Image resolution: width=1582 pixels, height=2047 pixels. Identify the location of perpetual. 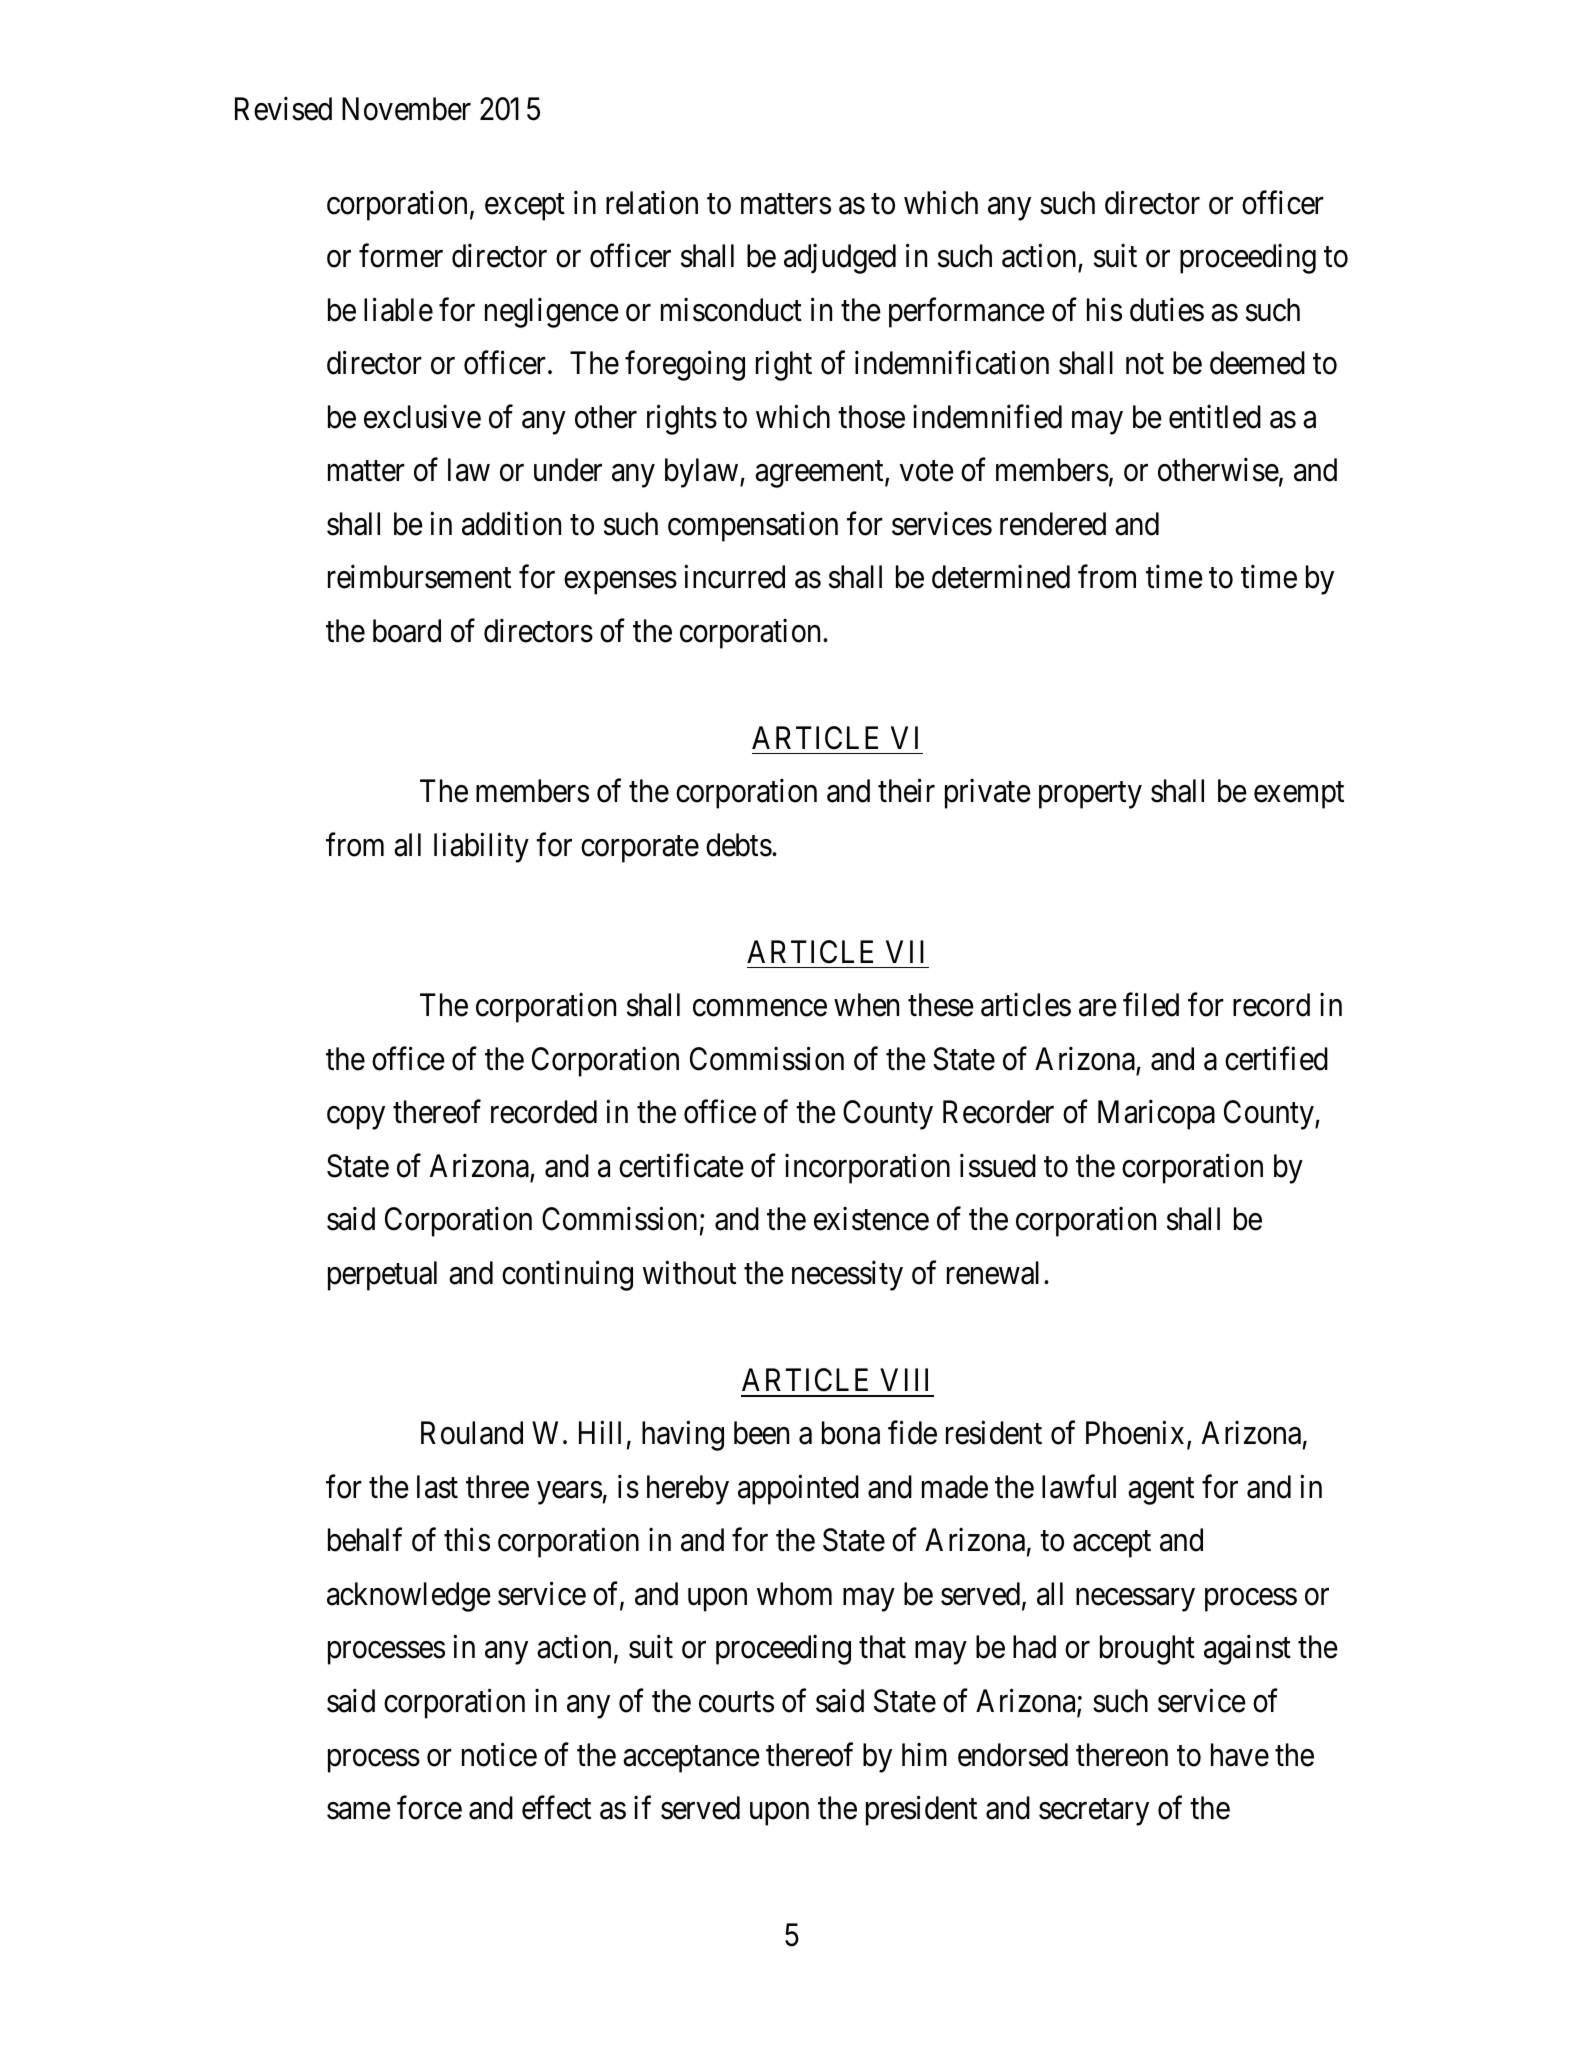
(382, 1276).
